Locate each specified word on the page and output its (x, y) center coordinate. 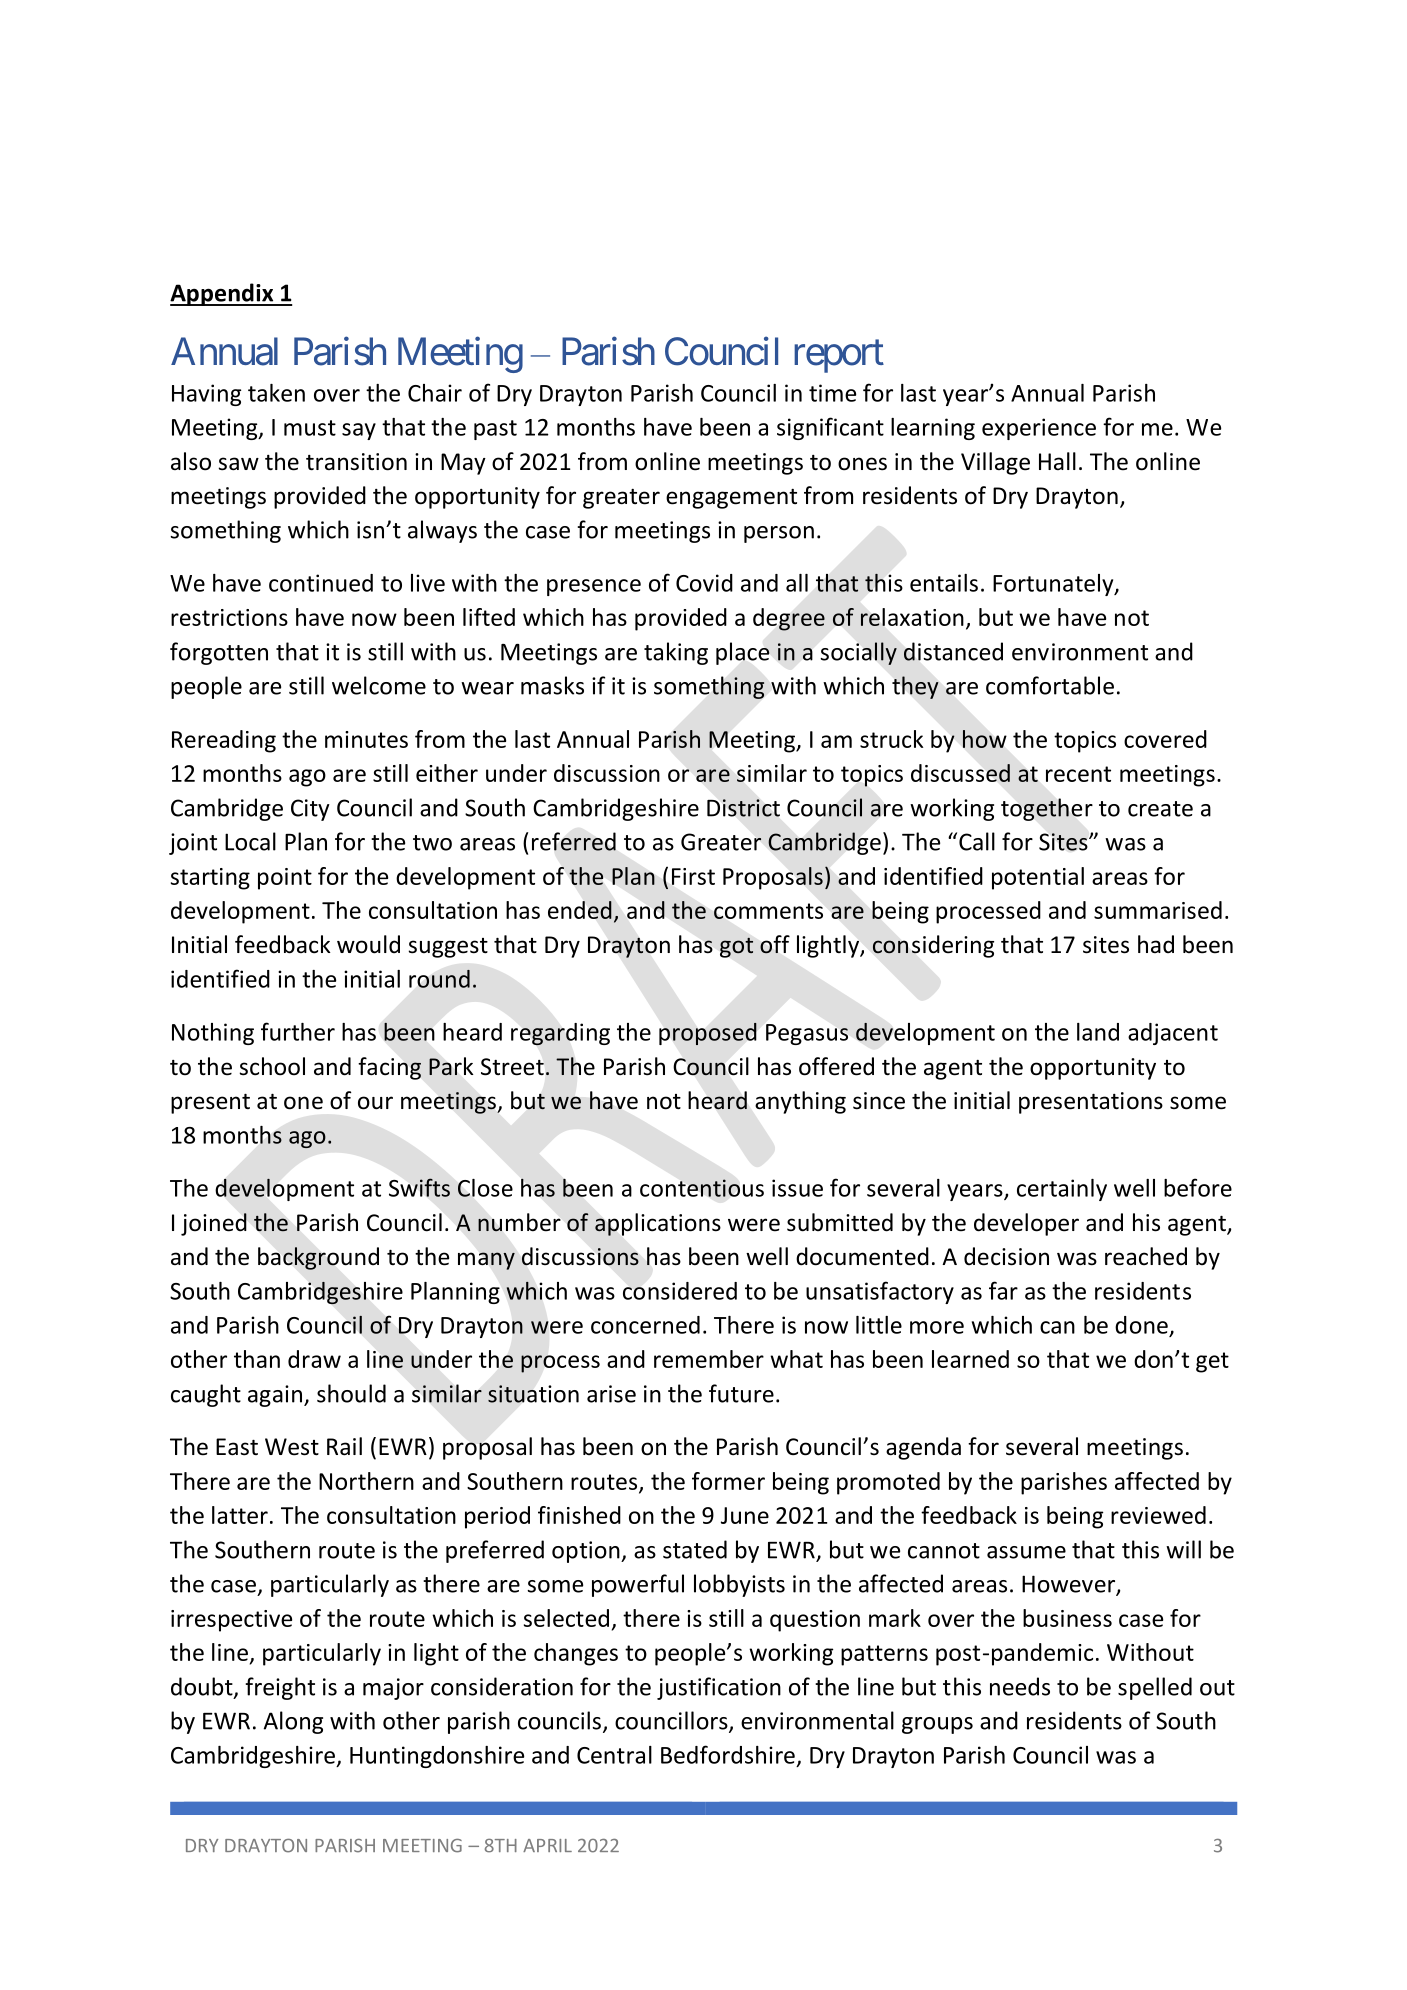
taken (276, 393)
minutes (366, 739)
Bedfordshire (728, 1754)
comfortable (1050, 685)
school (272, 1066)
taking (676, 653)
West (292, 1447)
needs (1020, 1686)
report (839, 357)
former (728, 1481)
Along (293, 1722)
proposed (708, 1034)
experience (1039, 429)
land (1098, 1032)
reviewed (1158, 1515)
